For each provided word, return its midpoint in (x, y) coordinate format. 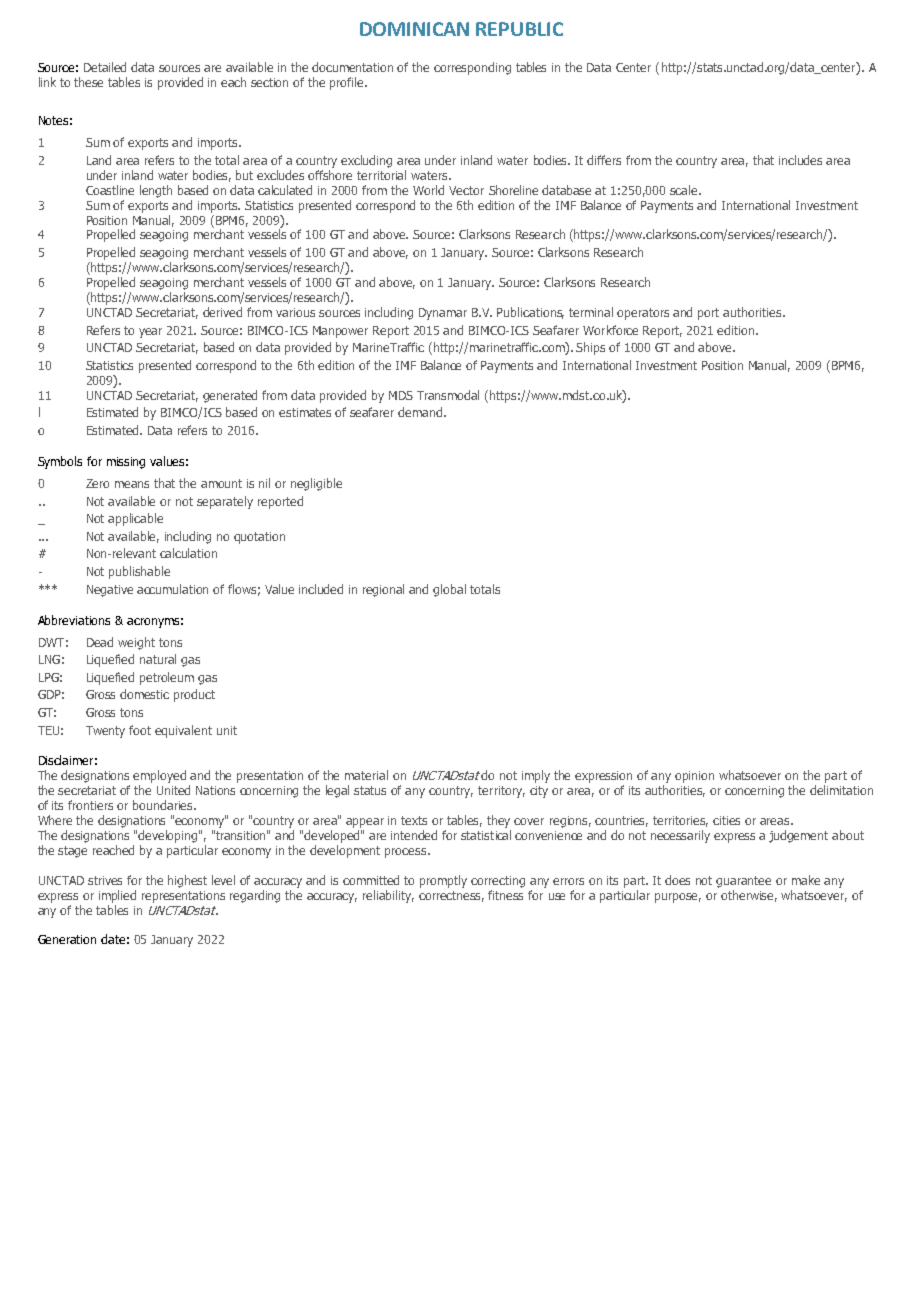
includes (800, 160)
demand (421, 412)
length (156, 191)
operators (643, 314)
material (366, 775)
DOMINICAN (414, 29)
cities (726, 820)
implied (117, 896)
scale (685, 190)
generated (230, 396)
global (449, 590)
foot (140, 730)
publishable (139, 572)
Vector (466, 190)
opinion (694, 777)
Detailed (105, 67)
